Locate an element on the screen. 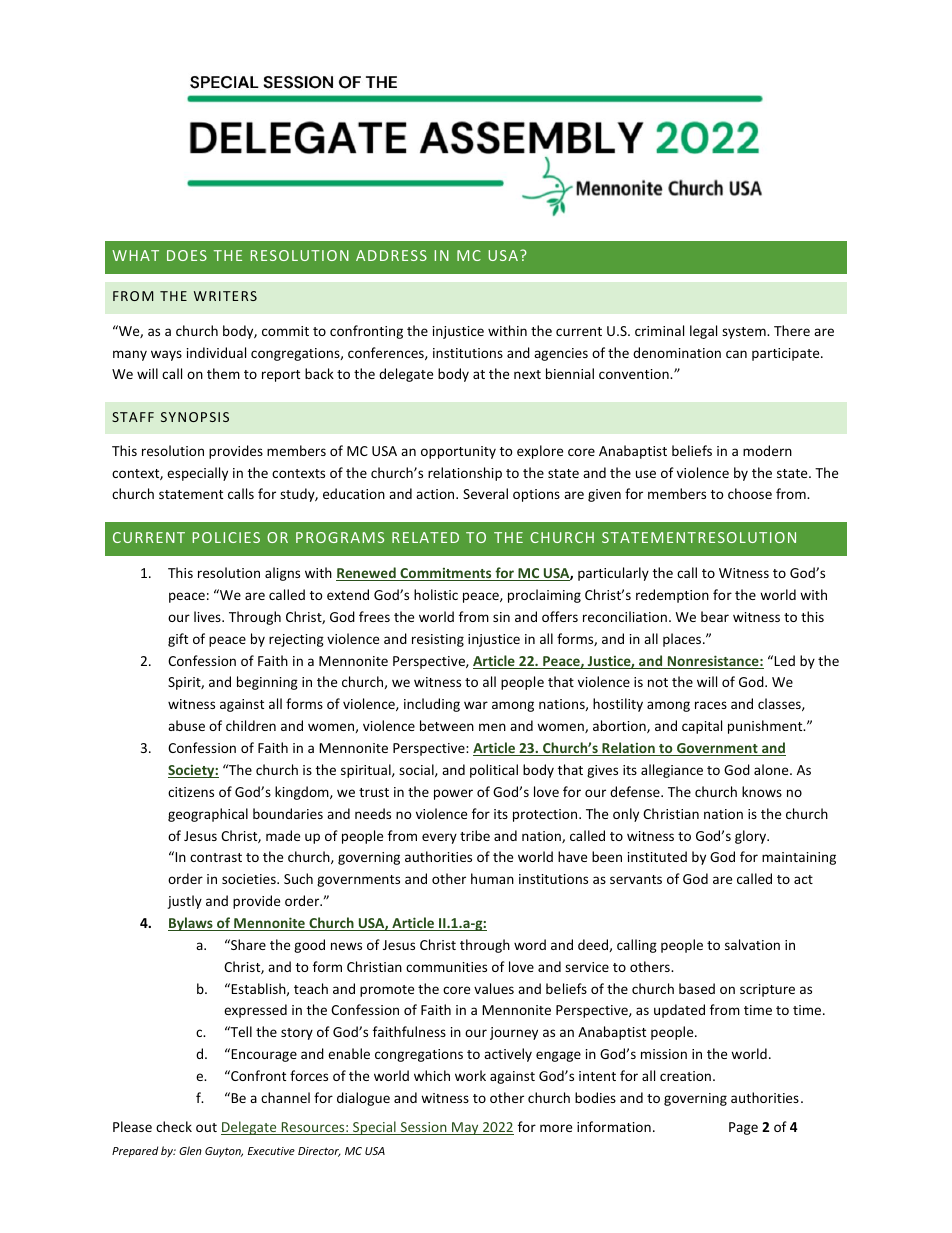 The height and width of the screenshot is (1233, 952). ADDRESS is located at coordinates (391, 255).
